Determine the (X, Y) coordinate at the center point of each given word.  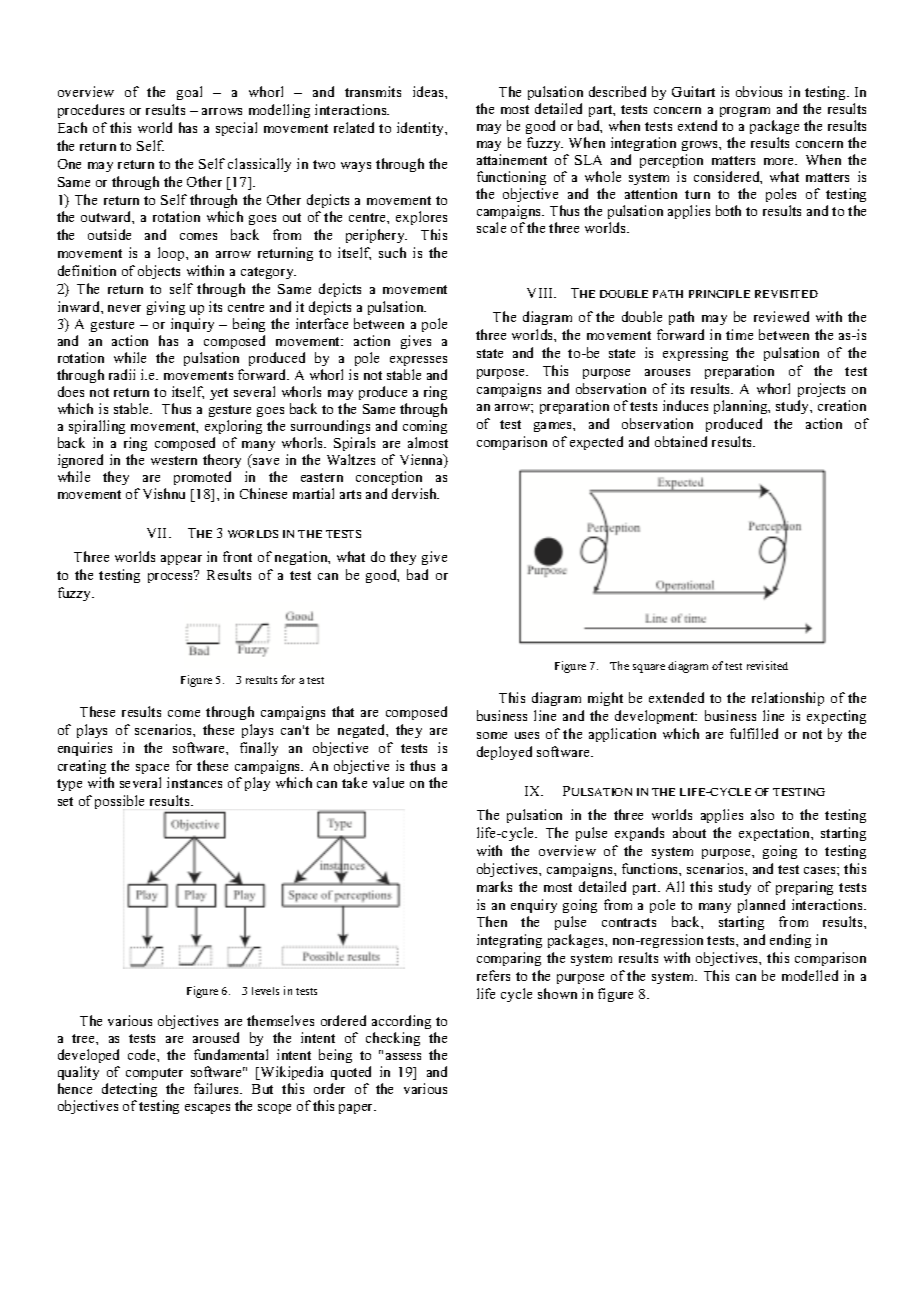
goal (189, 93)
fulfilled (754, 733)
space (152, 769)
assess (403, 1056)
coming (425, 427)
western (174, 460)
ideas (429, 91)
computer (154, 1076)
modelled (810, 975)
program (745, 112)
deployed (504, 753)
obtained (681, 441)
